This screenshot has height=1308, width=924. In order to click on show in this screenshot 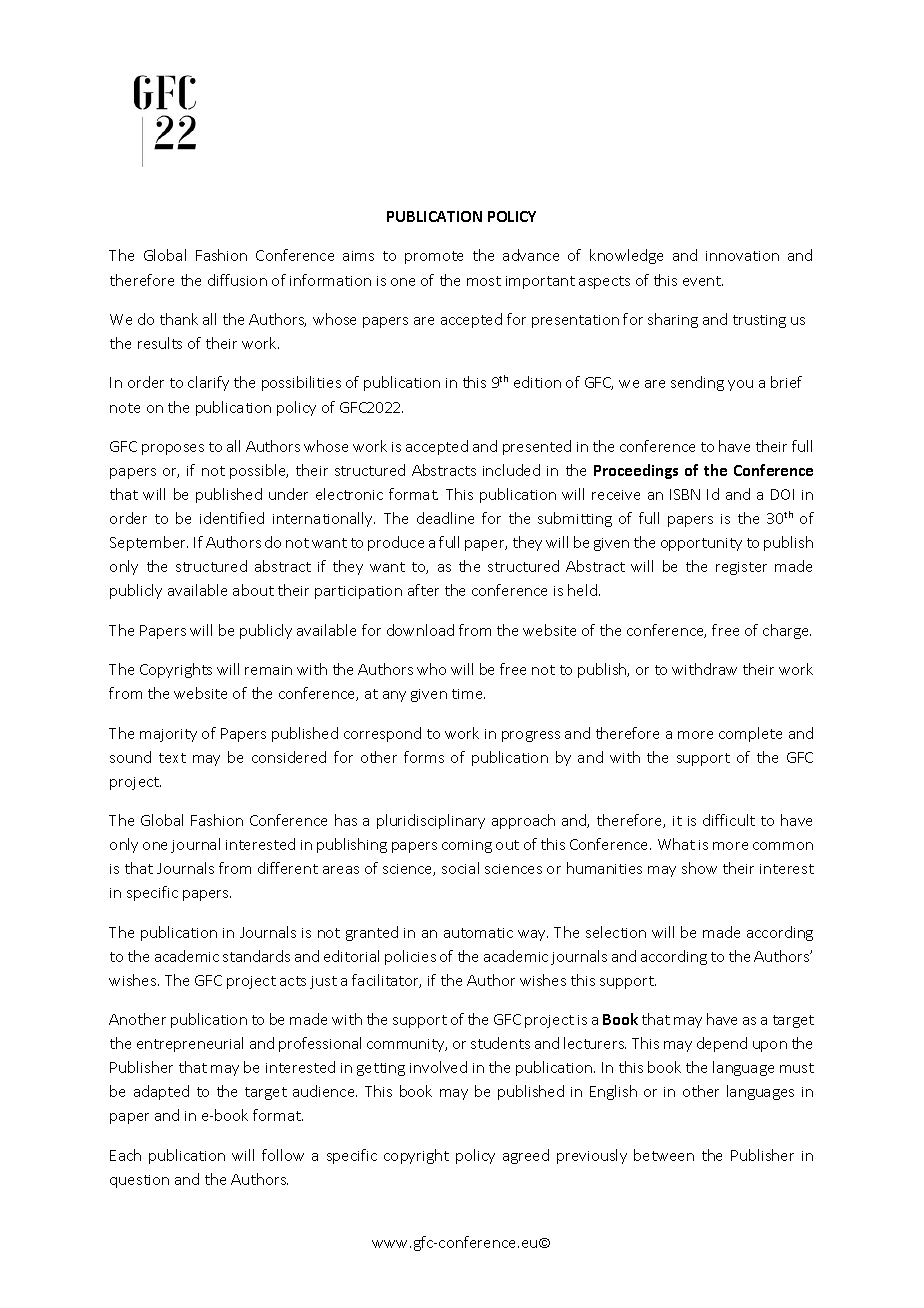, I will do `click(699, 868)`.
